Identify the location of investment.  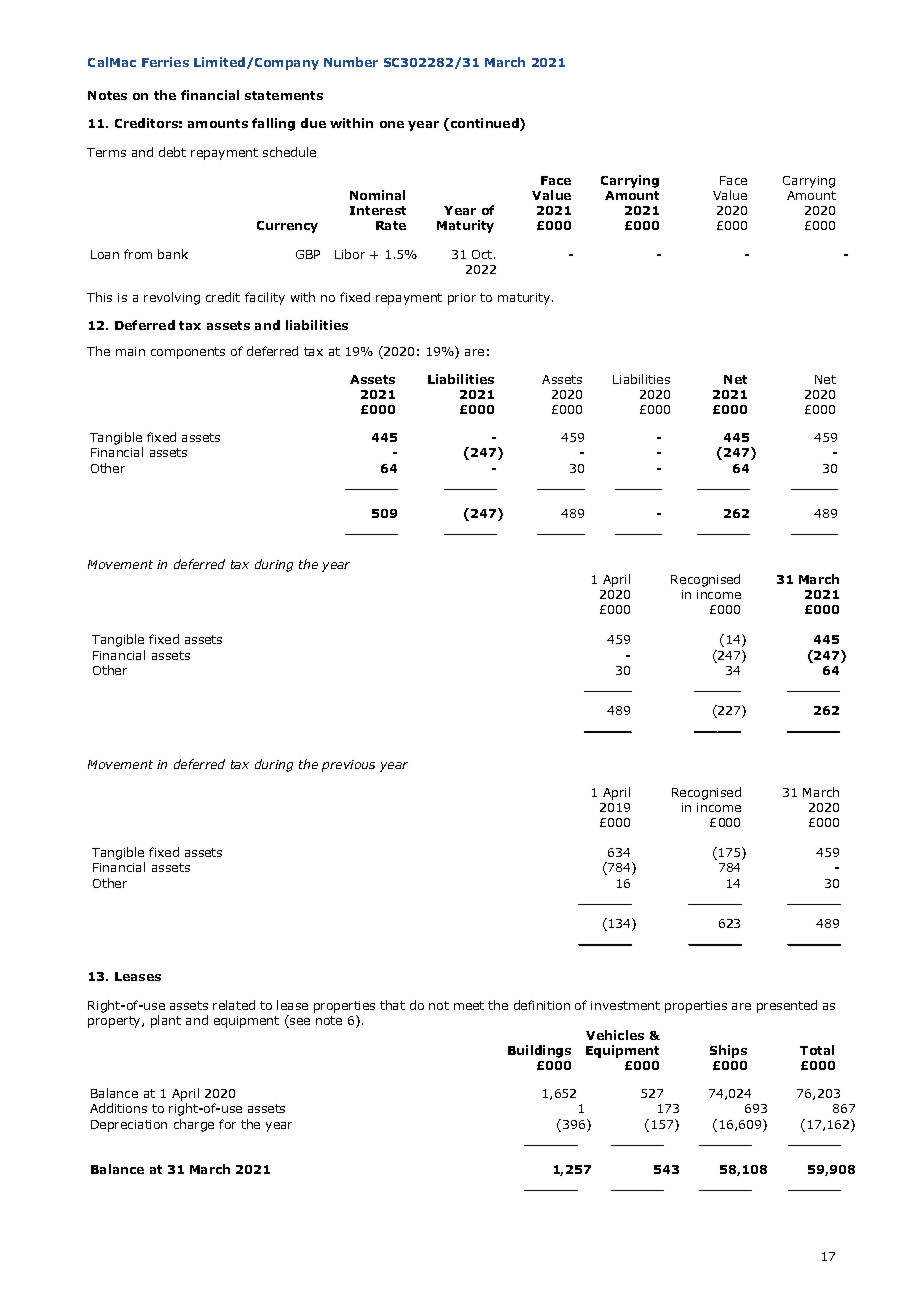
(625, 1005).
